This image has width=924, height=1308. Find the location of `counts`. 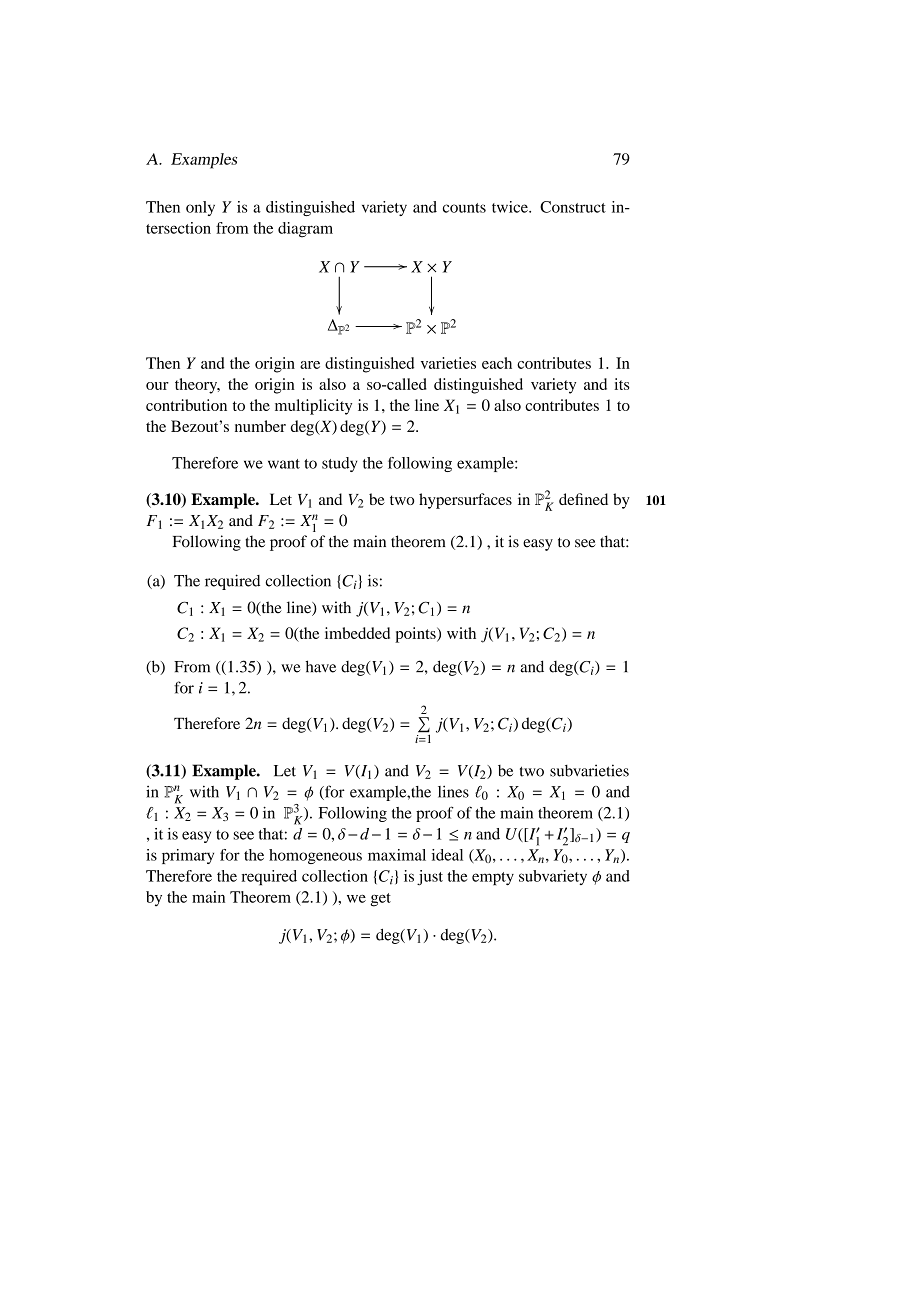

counts is located at coordinates (464, 208).
